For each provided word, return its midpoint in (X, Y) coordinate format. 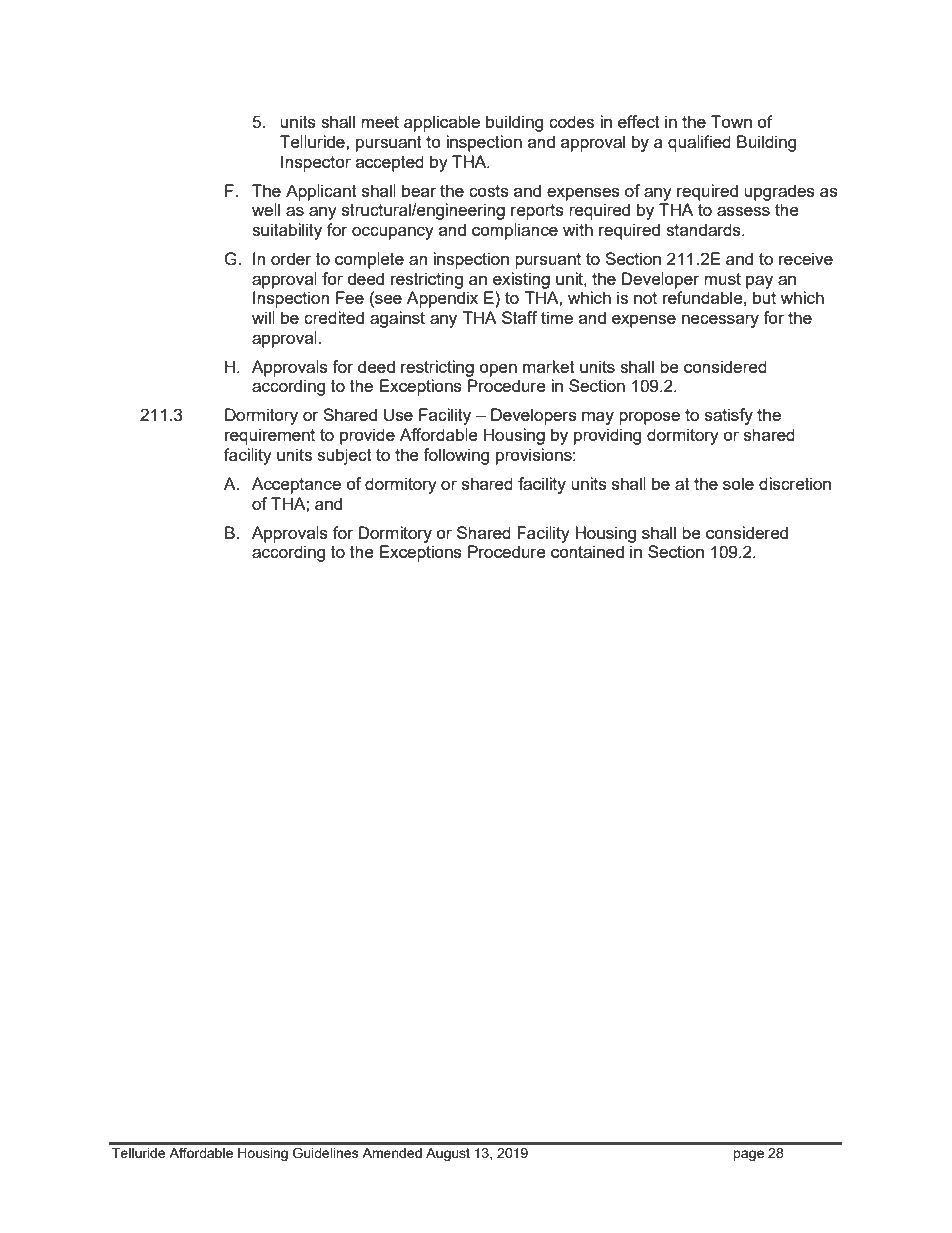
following (456, 456)
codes (571, 121)
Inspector (316, 163)
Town (731, 121)
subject (344, 456)
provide (367, 436)
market (549, 366)
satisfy (729, 416)
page (748, 1155)
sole (738, 483)
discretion (795, 483)
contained (587, 551)
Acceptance (296, 485)
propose (649, 418)
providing (608, 436)
